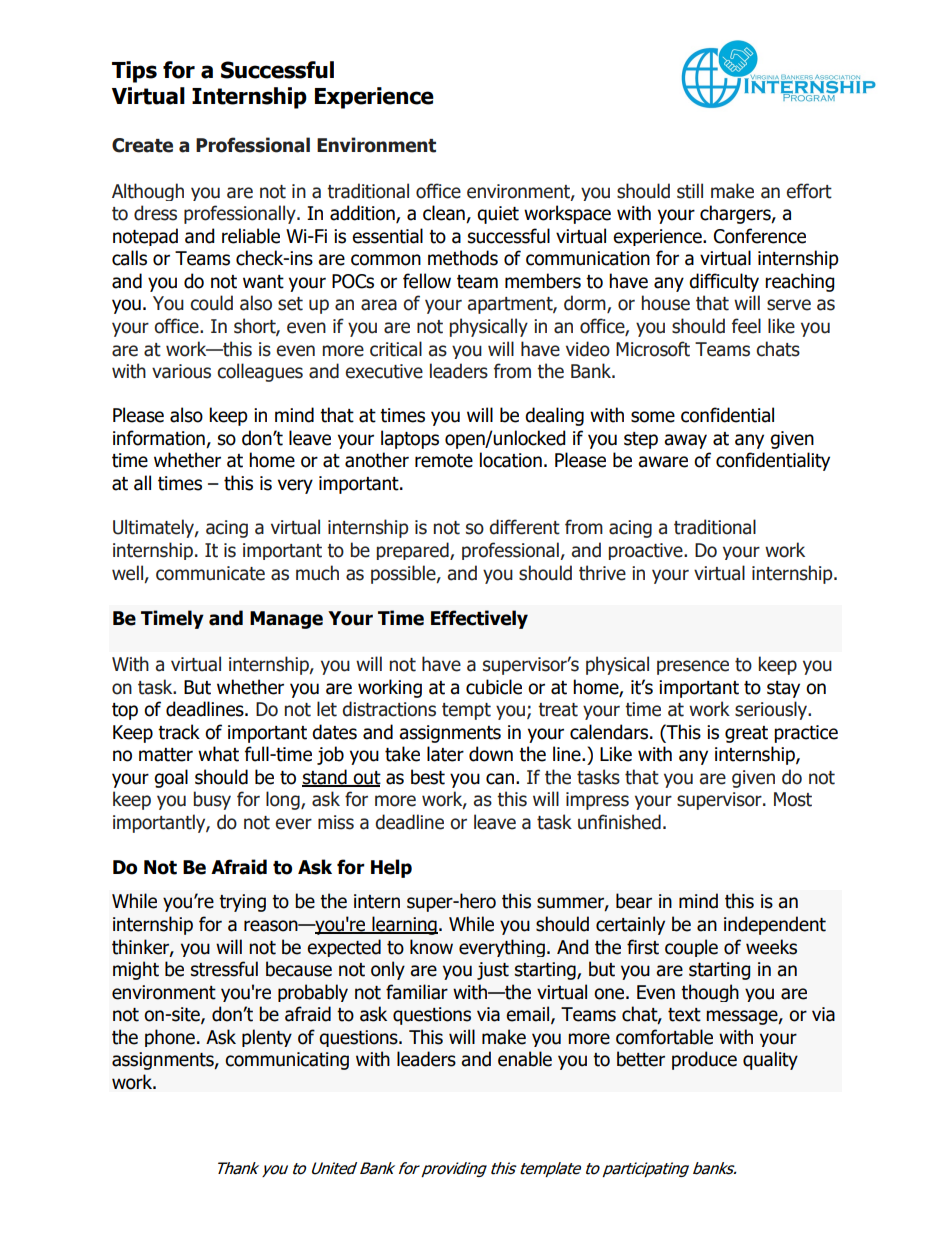 This screenshot has width=952, height=1233. I want to click on critical, so click(396, 349).
